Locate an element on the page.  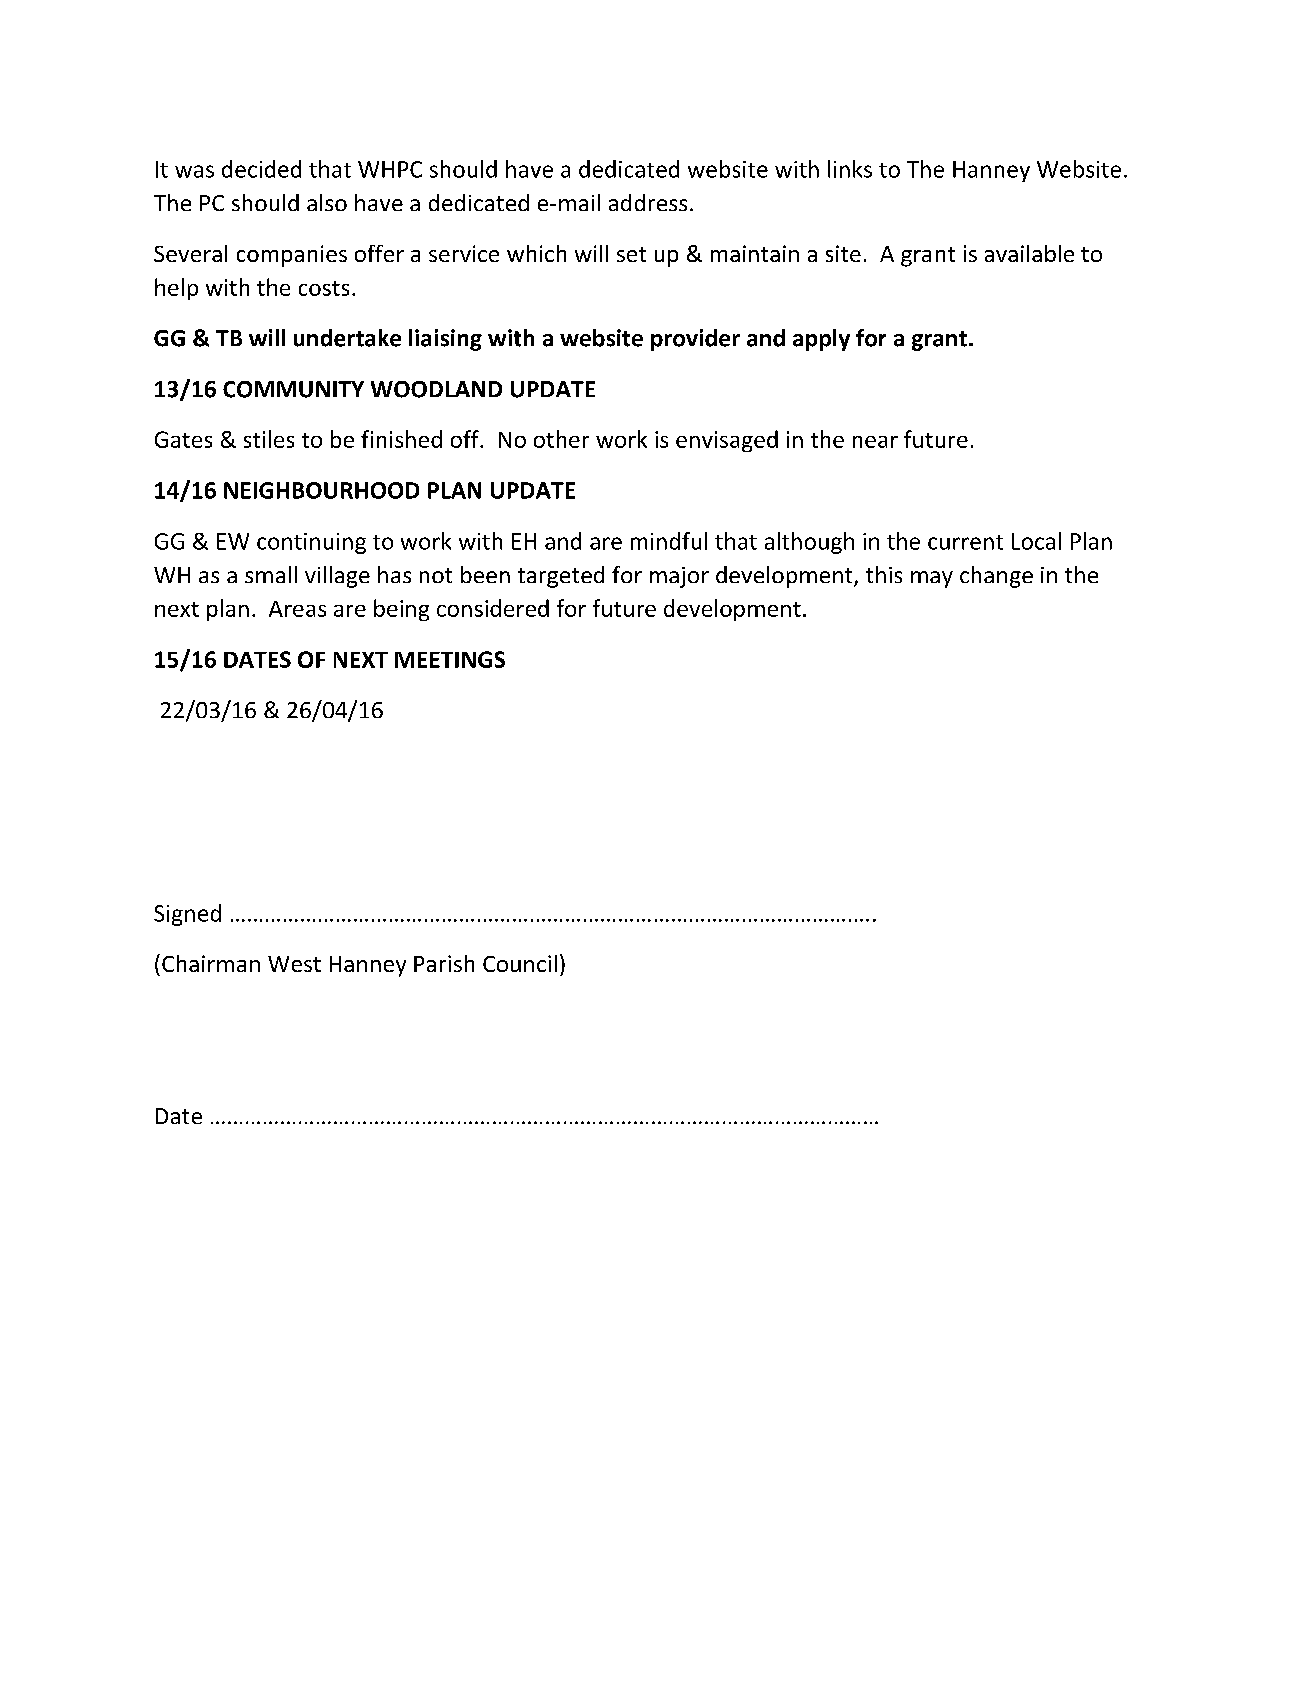
address is located at coordinates (648, 202).
